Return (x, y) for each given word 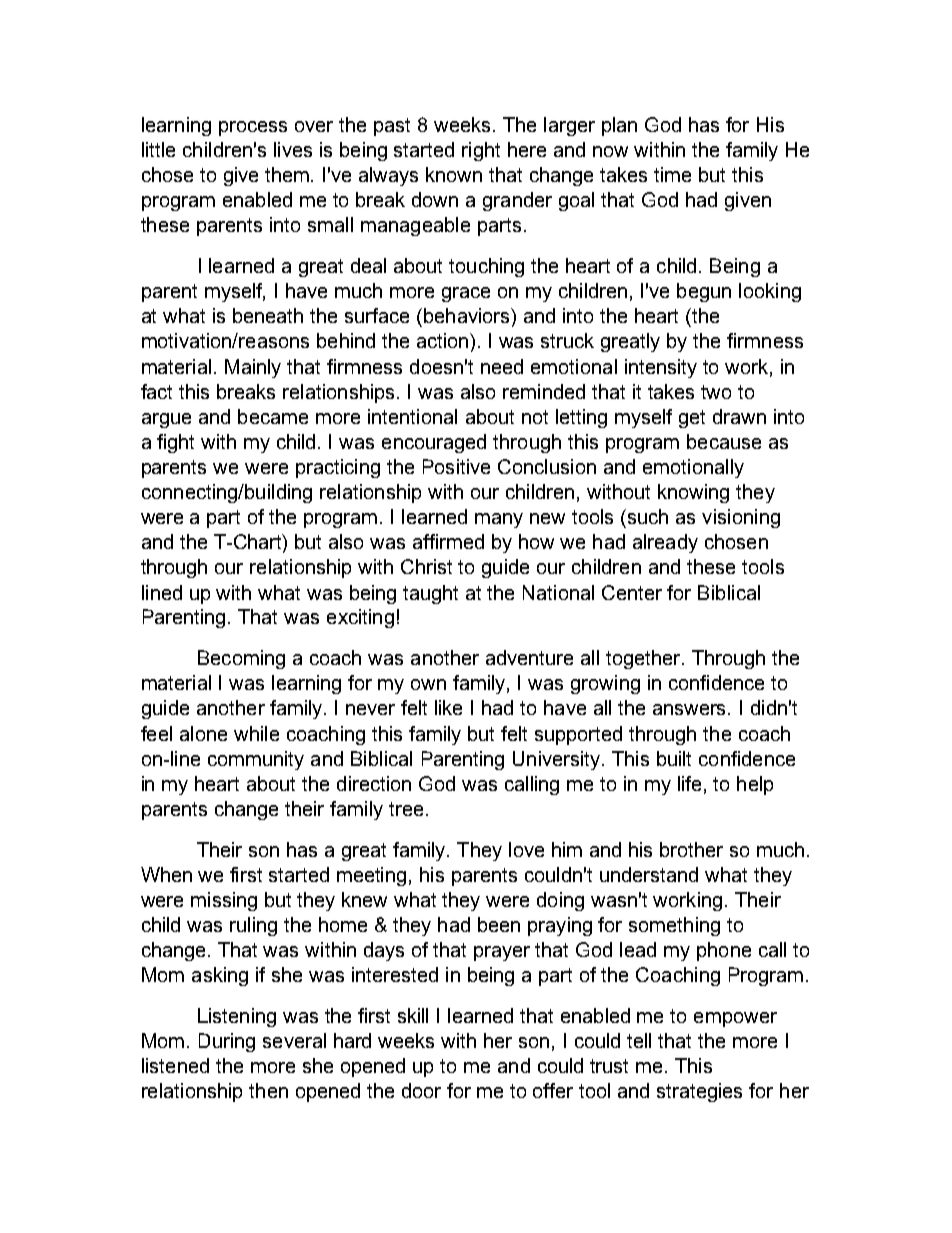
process (253, 128)
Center (632, 592)
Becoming (241, 659)
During (227, 1042)
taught (430, 594)
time (672, 174)
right (481, 151)
